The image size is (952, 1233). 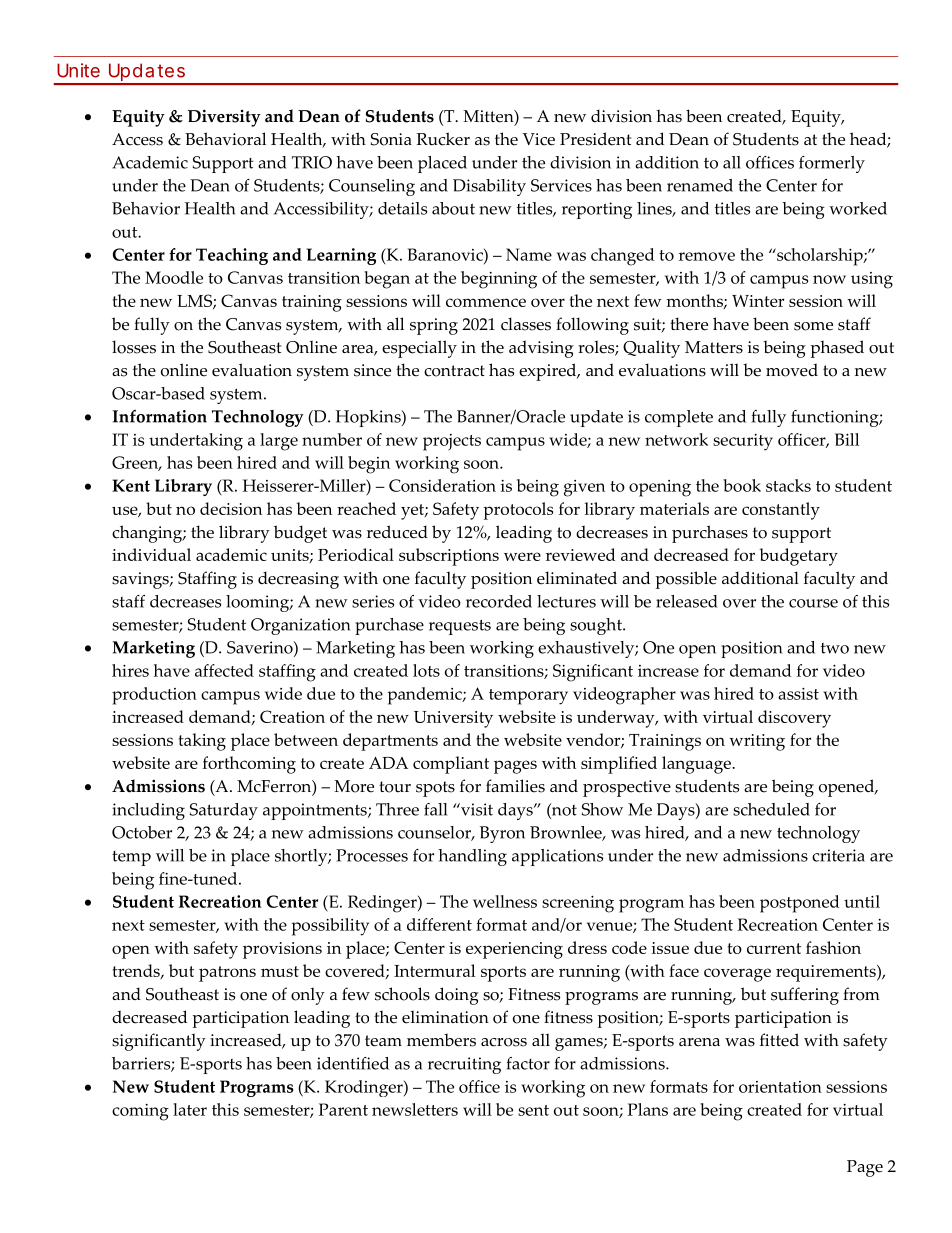 I want to click on production, so click(x=154, y=696).
